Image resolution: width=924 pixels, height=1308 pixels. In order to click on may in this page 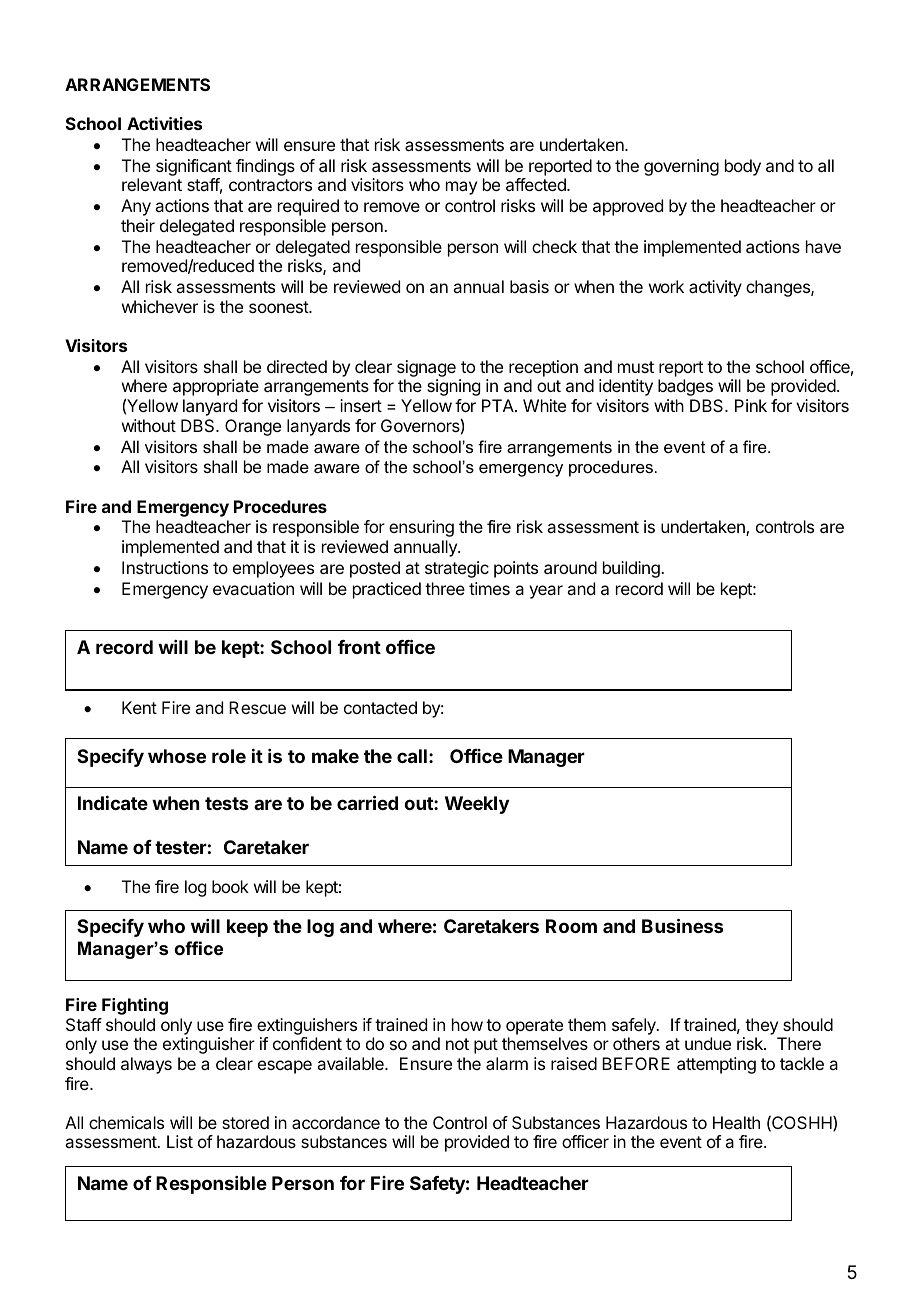, I will do `click(461, 188)`.
